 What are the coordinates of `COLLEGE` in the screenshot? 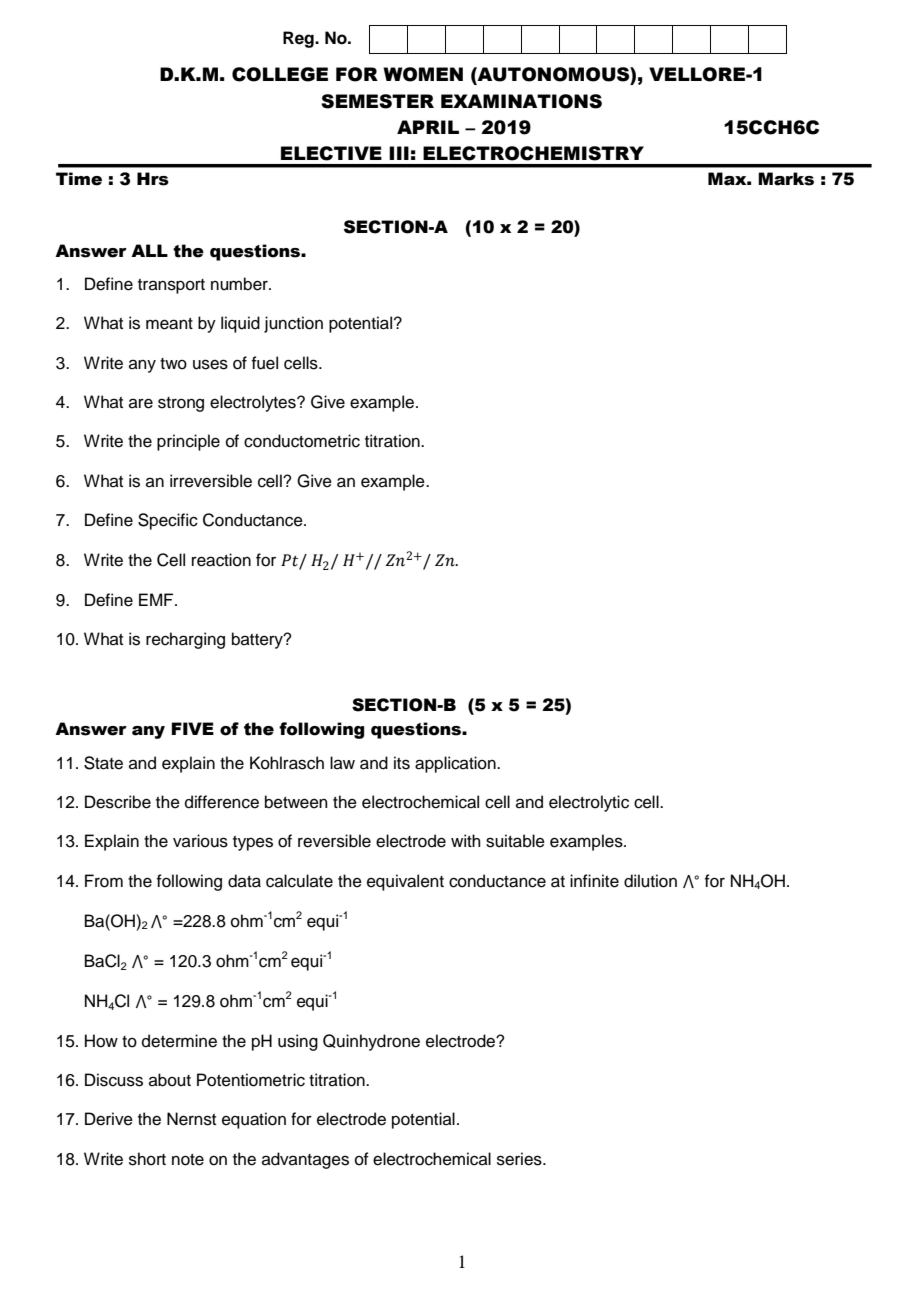 It's located at (280, 74).
